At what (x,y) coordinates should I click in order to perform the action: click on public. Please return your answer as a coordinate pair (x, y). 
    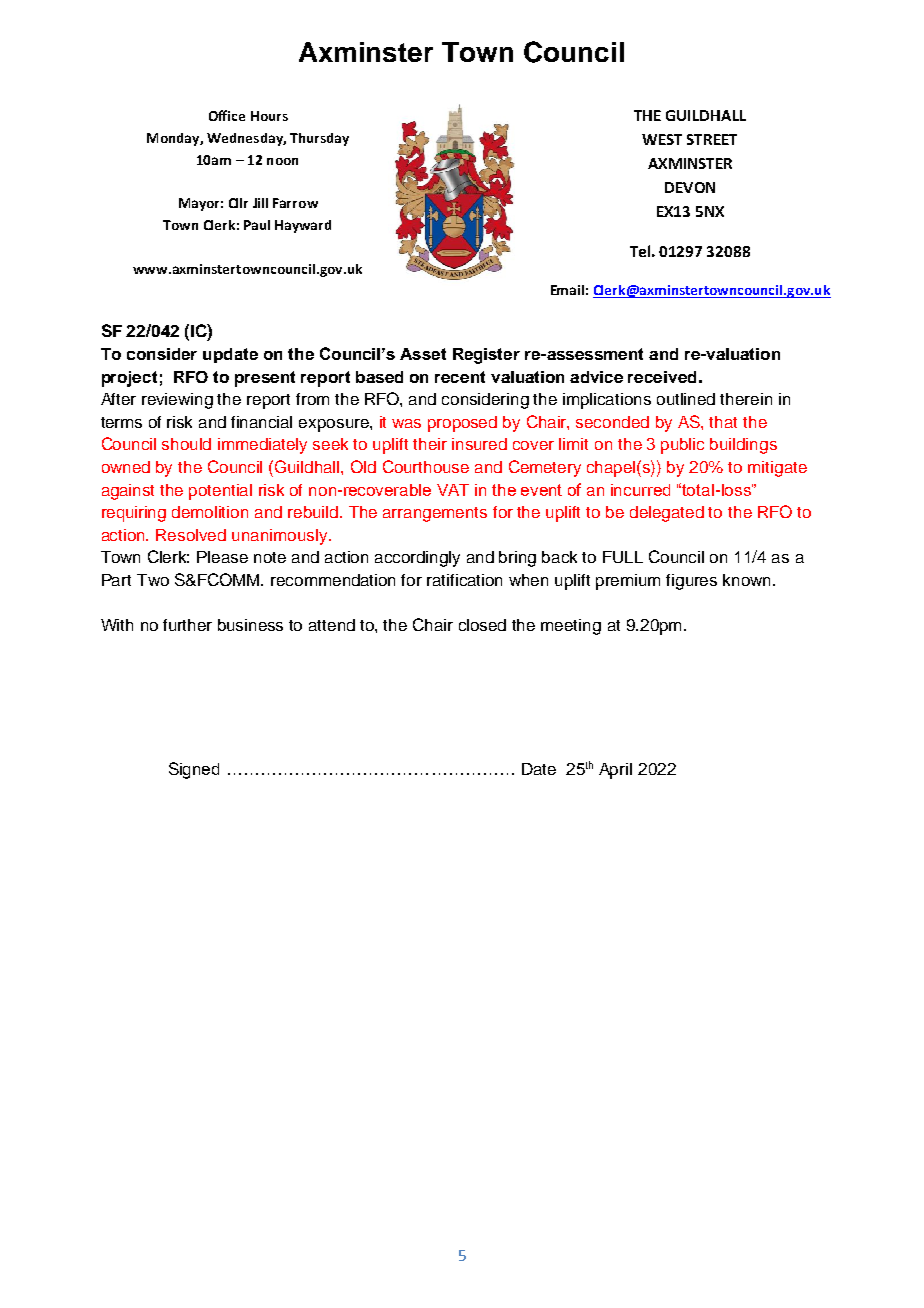
    Looking at the image, I should click on (682, 446).
